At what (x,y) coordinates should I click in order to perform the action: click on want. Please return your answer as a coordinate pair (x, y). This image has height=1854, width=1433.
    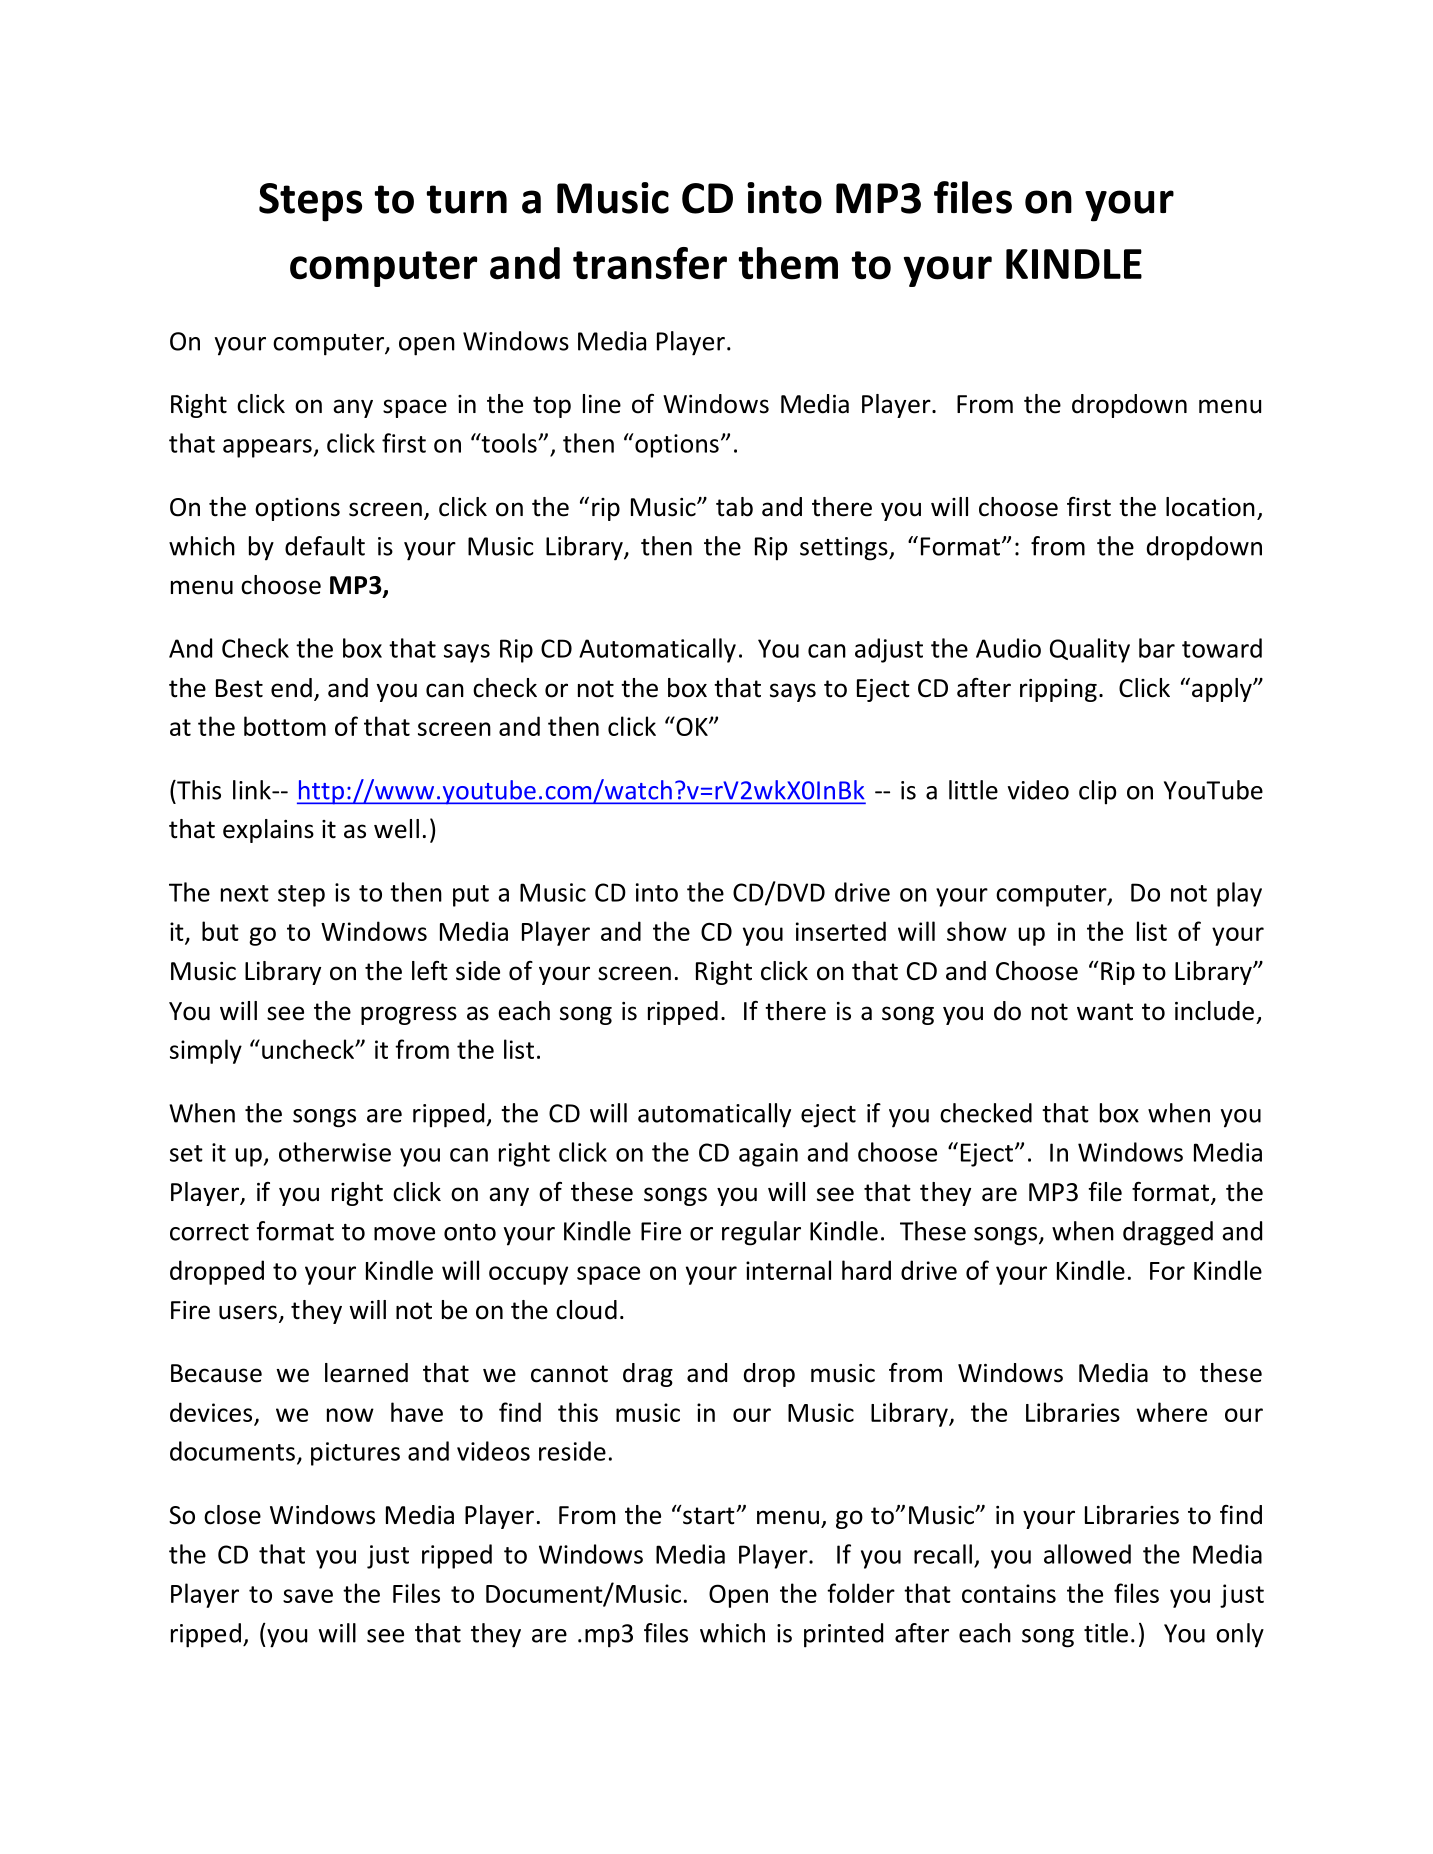
    Looking at the image, I should click on (1105, 1012).
